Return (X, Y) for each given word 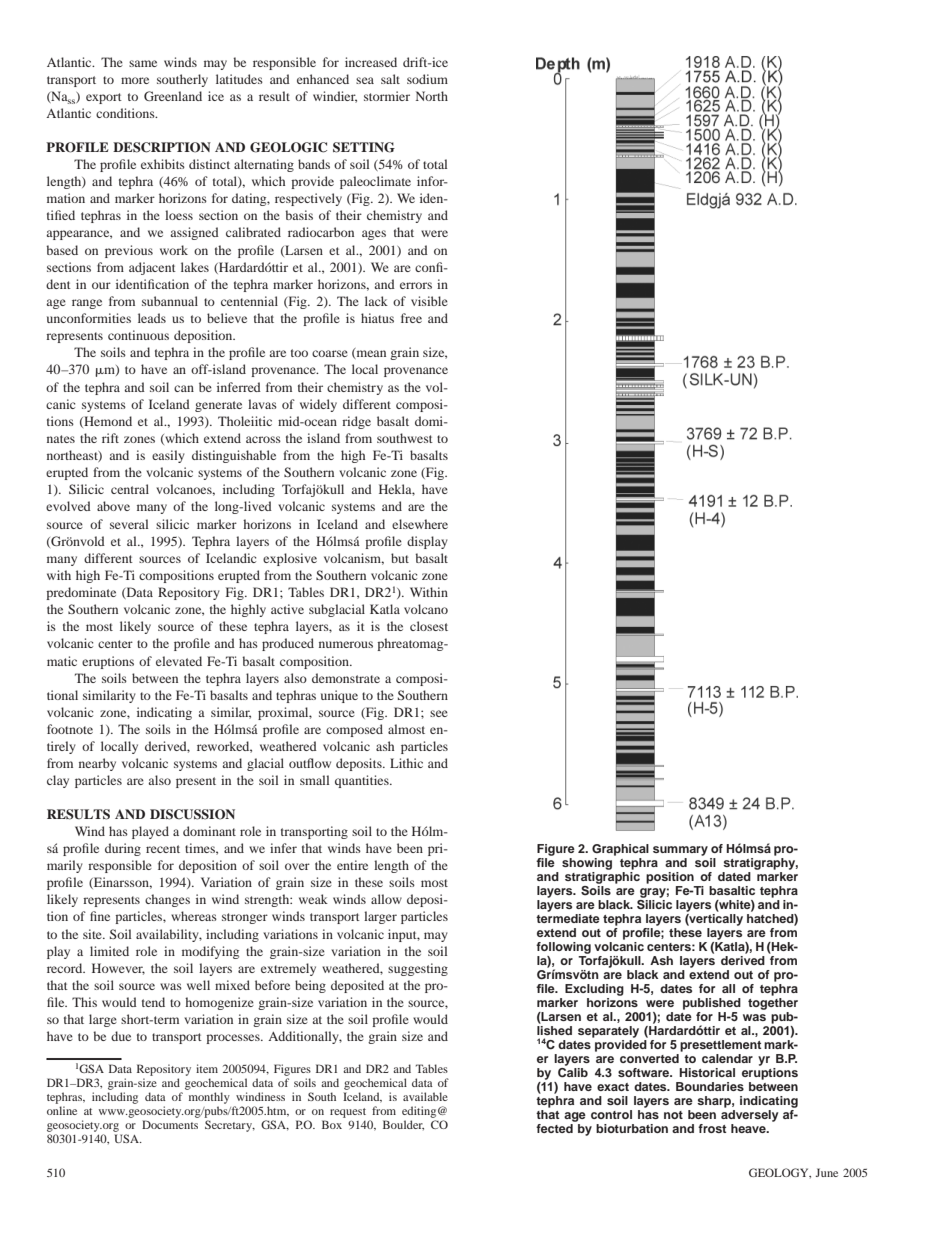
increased (371, 62)
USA (127, 1138)
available (425, 1096)
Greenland (173, 96)
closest (429, 626)
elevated (179, 661)
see (439, 713)
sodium (427, 79)
